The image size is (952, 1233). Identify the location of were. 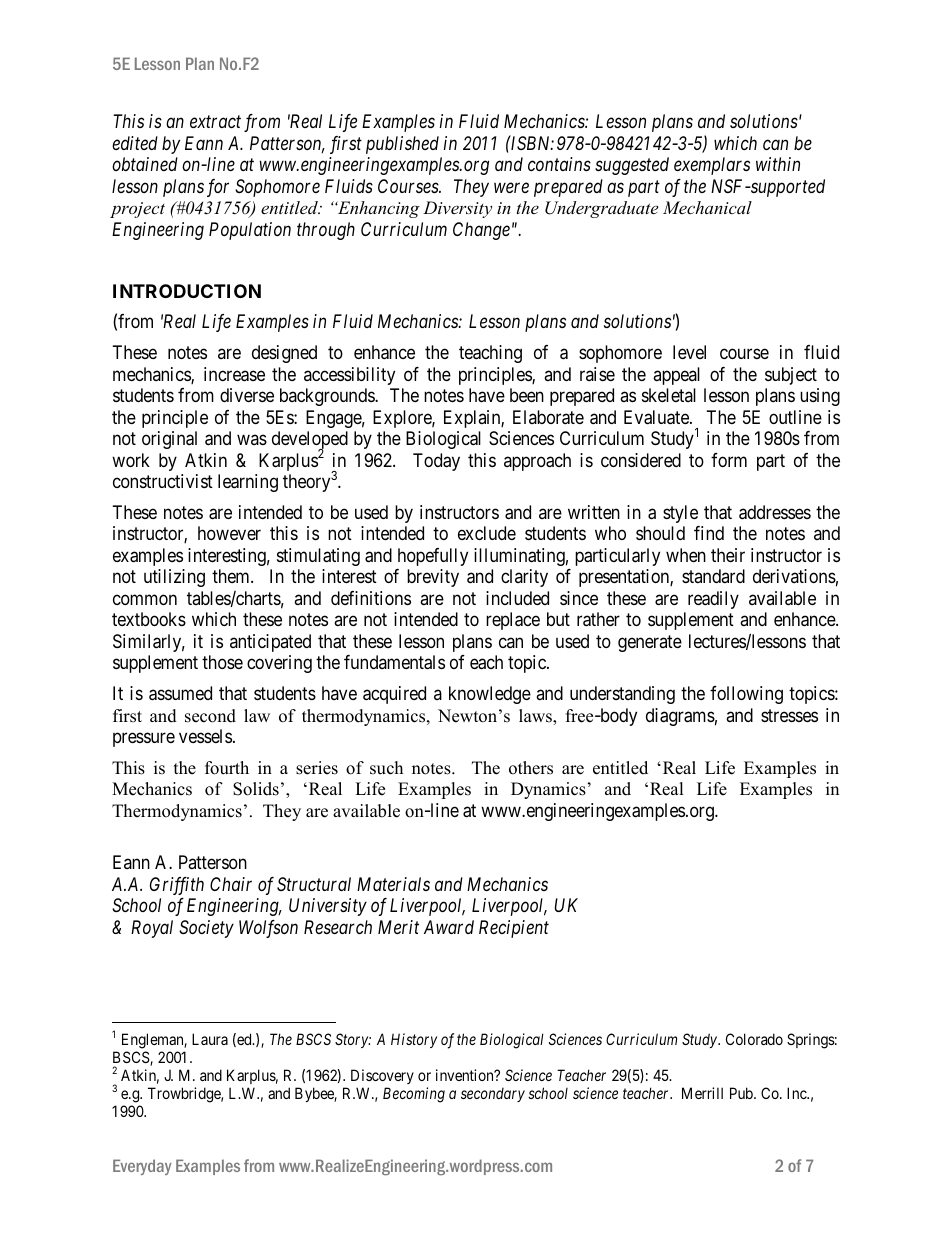
(511, 188).
